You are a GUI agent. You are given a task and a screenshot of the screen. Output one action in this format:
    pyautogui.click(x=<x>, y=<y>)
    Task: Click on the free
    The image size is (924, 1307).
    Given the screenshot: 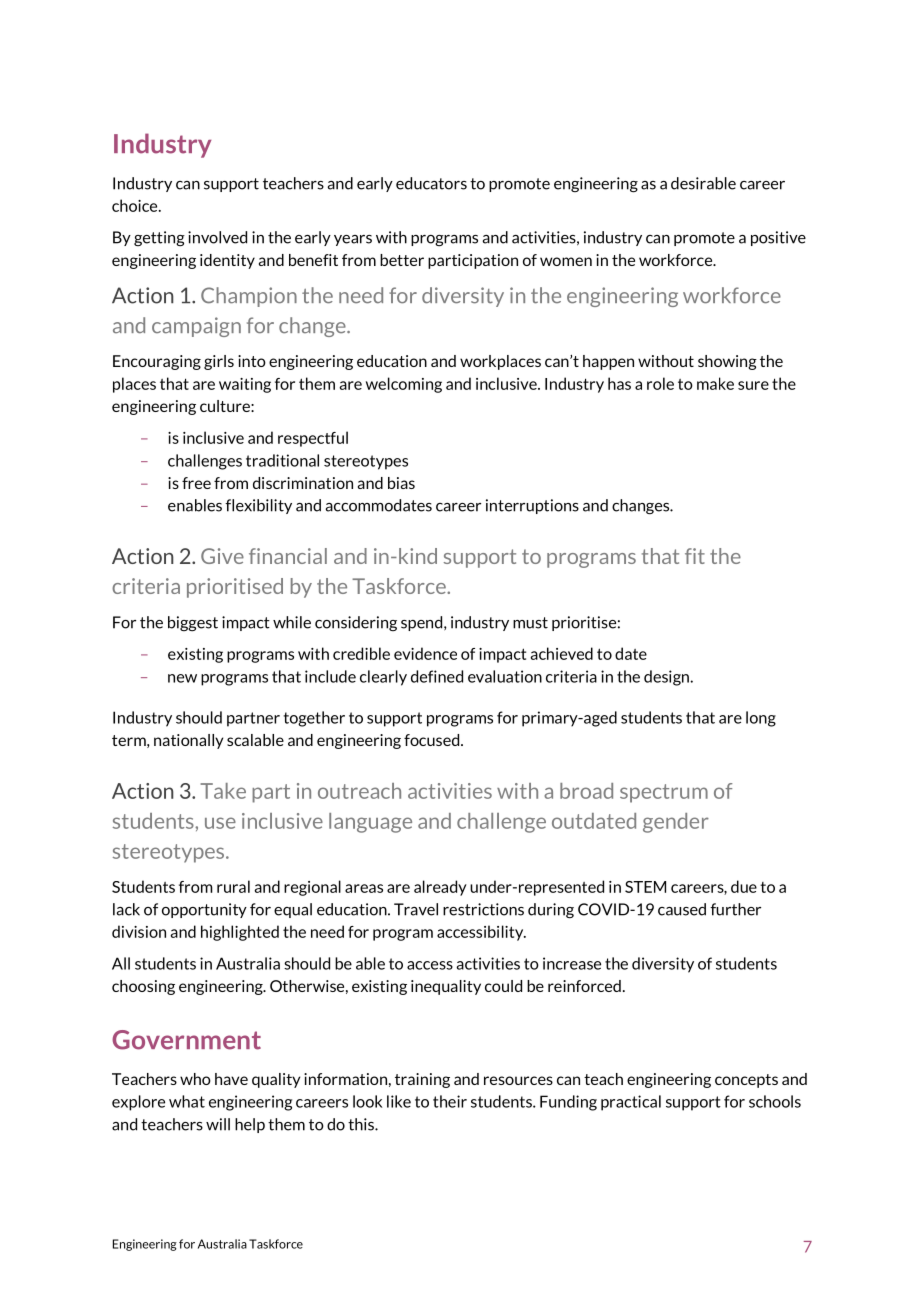 What is the action you would take?
    pyautogui.click(x=196, y=483)
